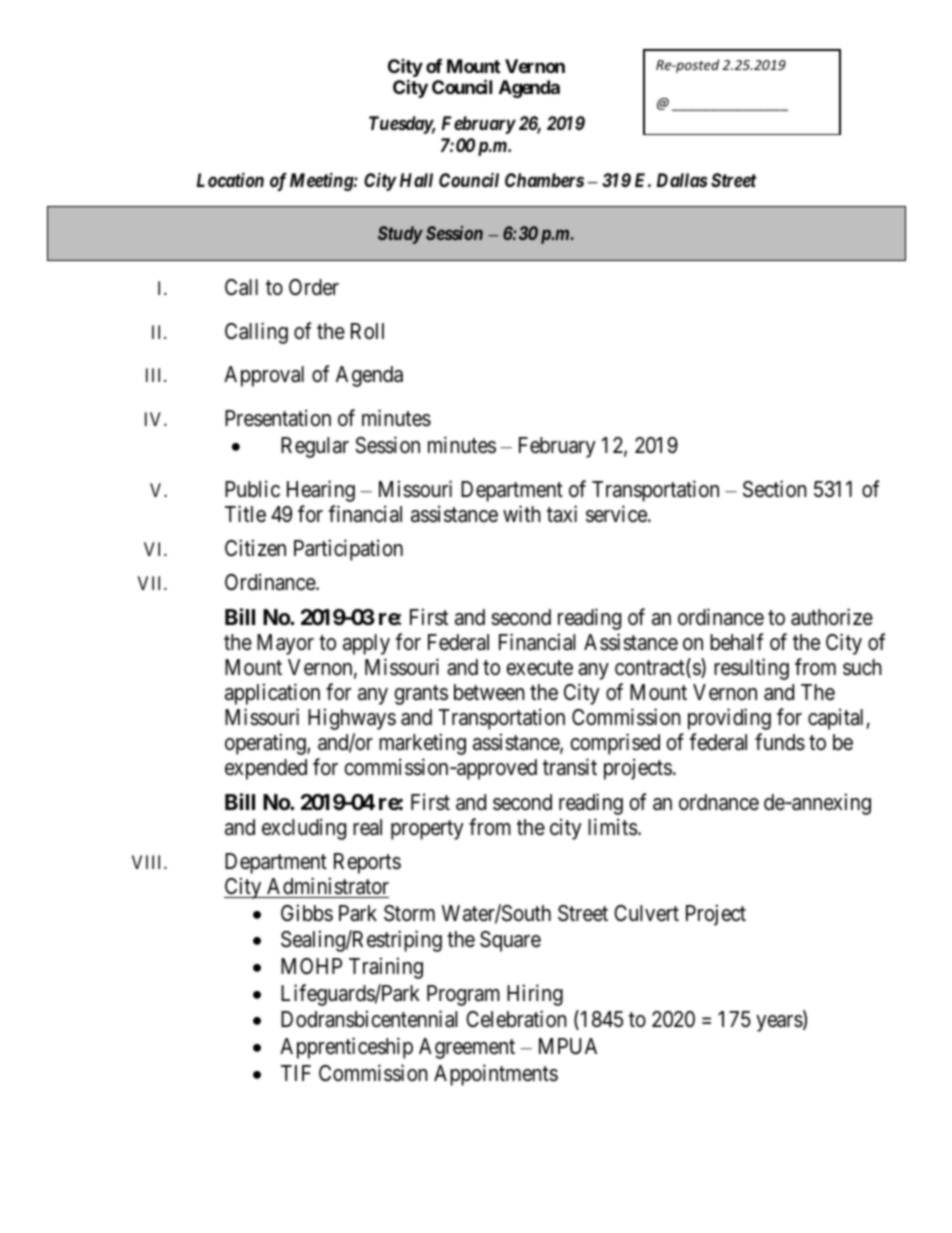  I want to click on Section, so click(775, 489).
